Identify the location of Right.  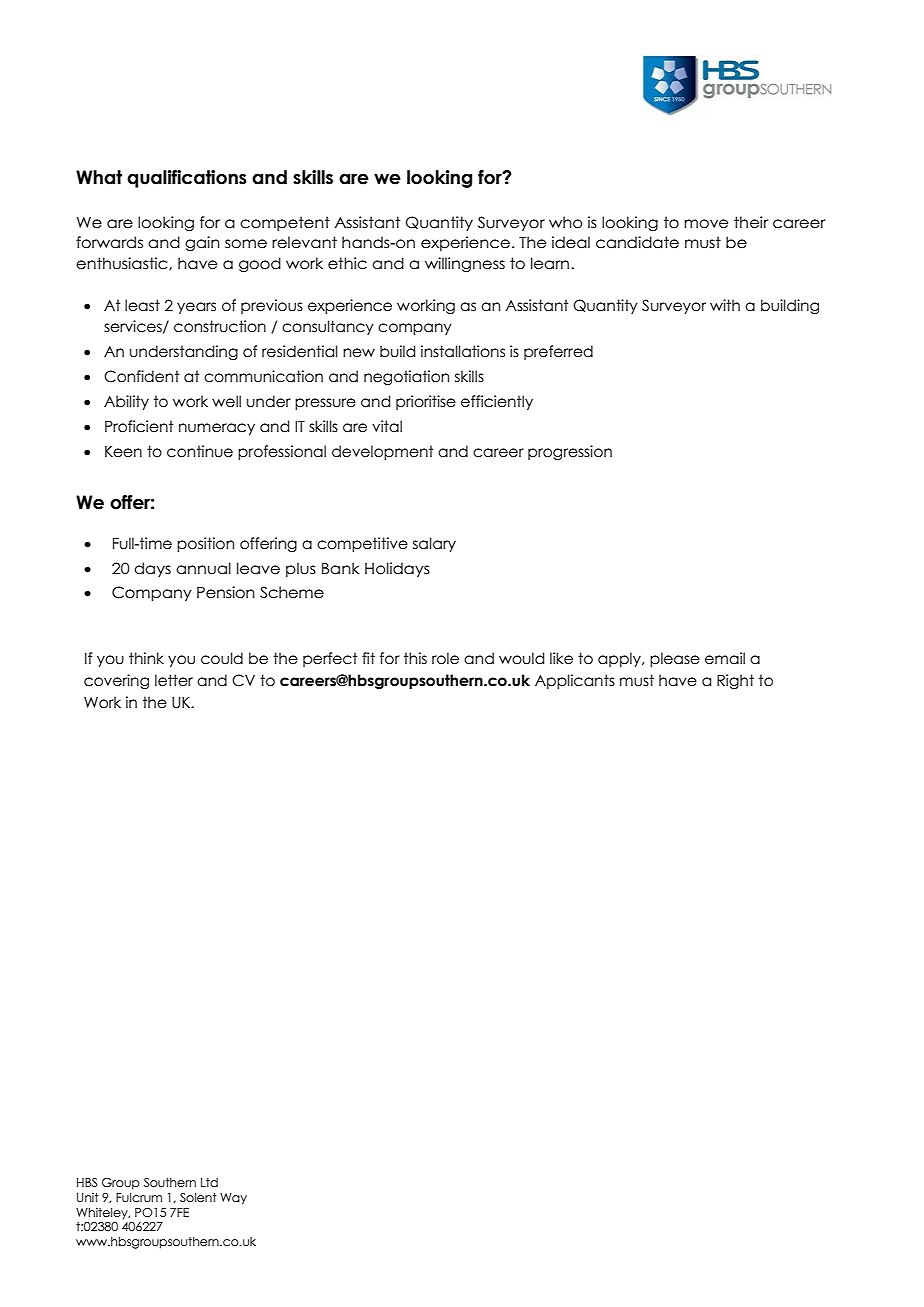
(735, 681).
